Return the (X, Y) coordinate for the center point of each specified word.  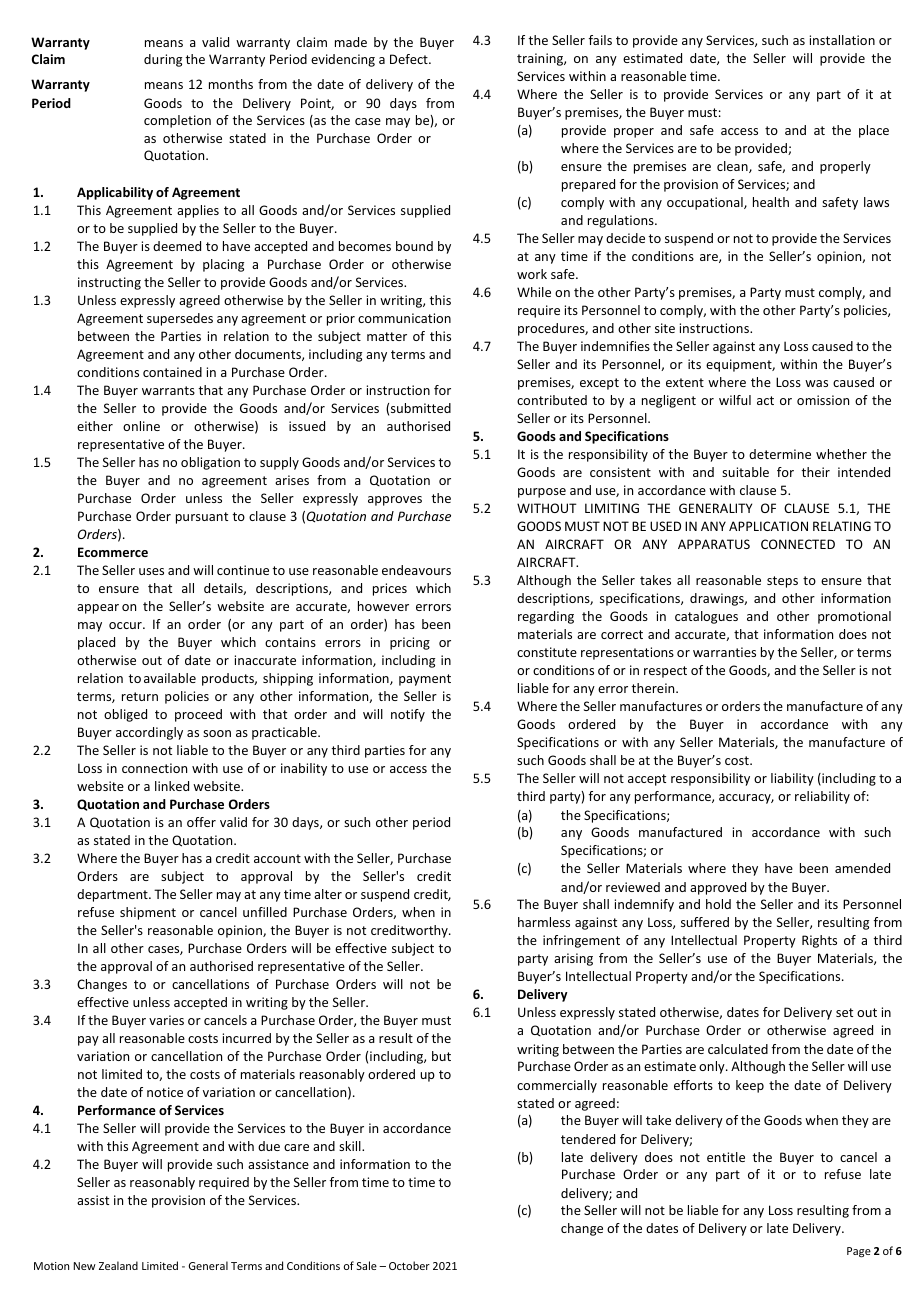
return (140, 696)
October (409, 1265)
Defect (410, 59)
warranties (724, 652)
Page (859, 1252)
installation (842, 40)
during (163, 60)
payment (425, 680)
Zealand (118, 1265)
